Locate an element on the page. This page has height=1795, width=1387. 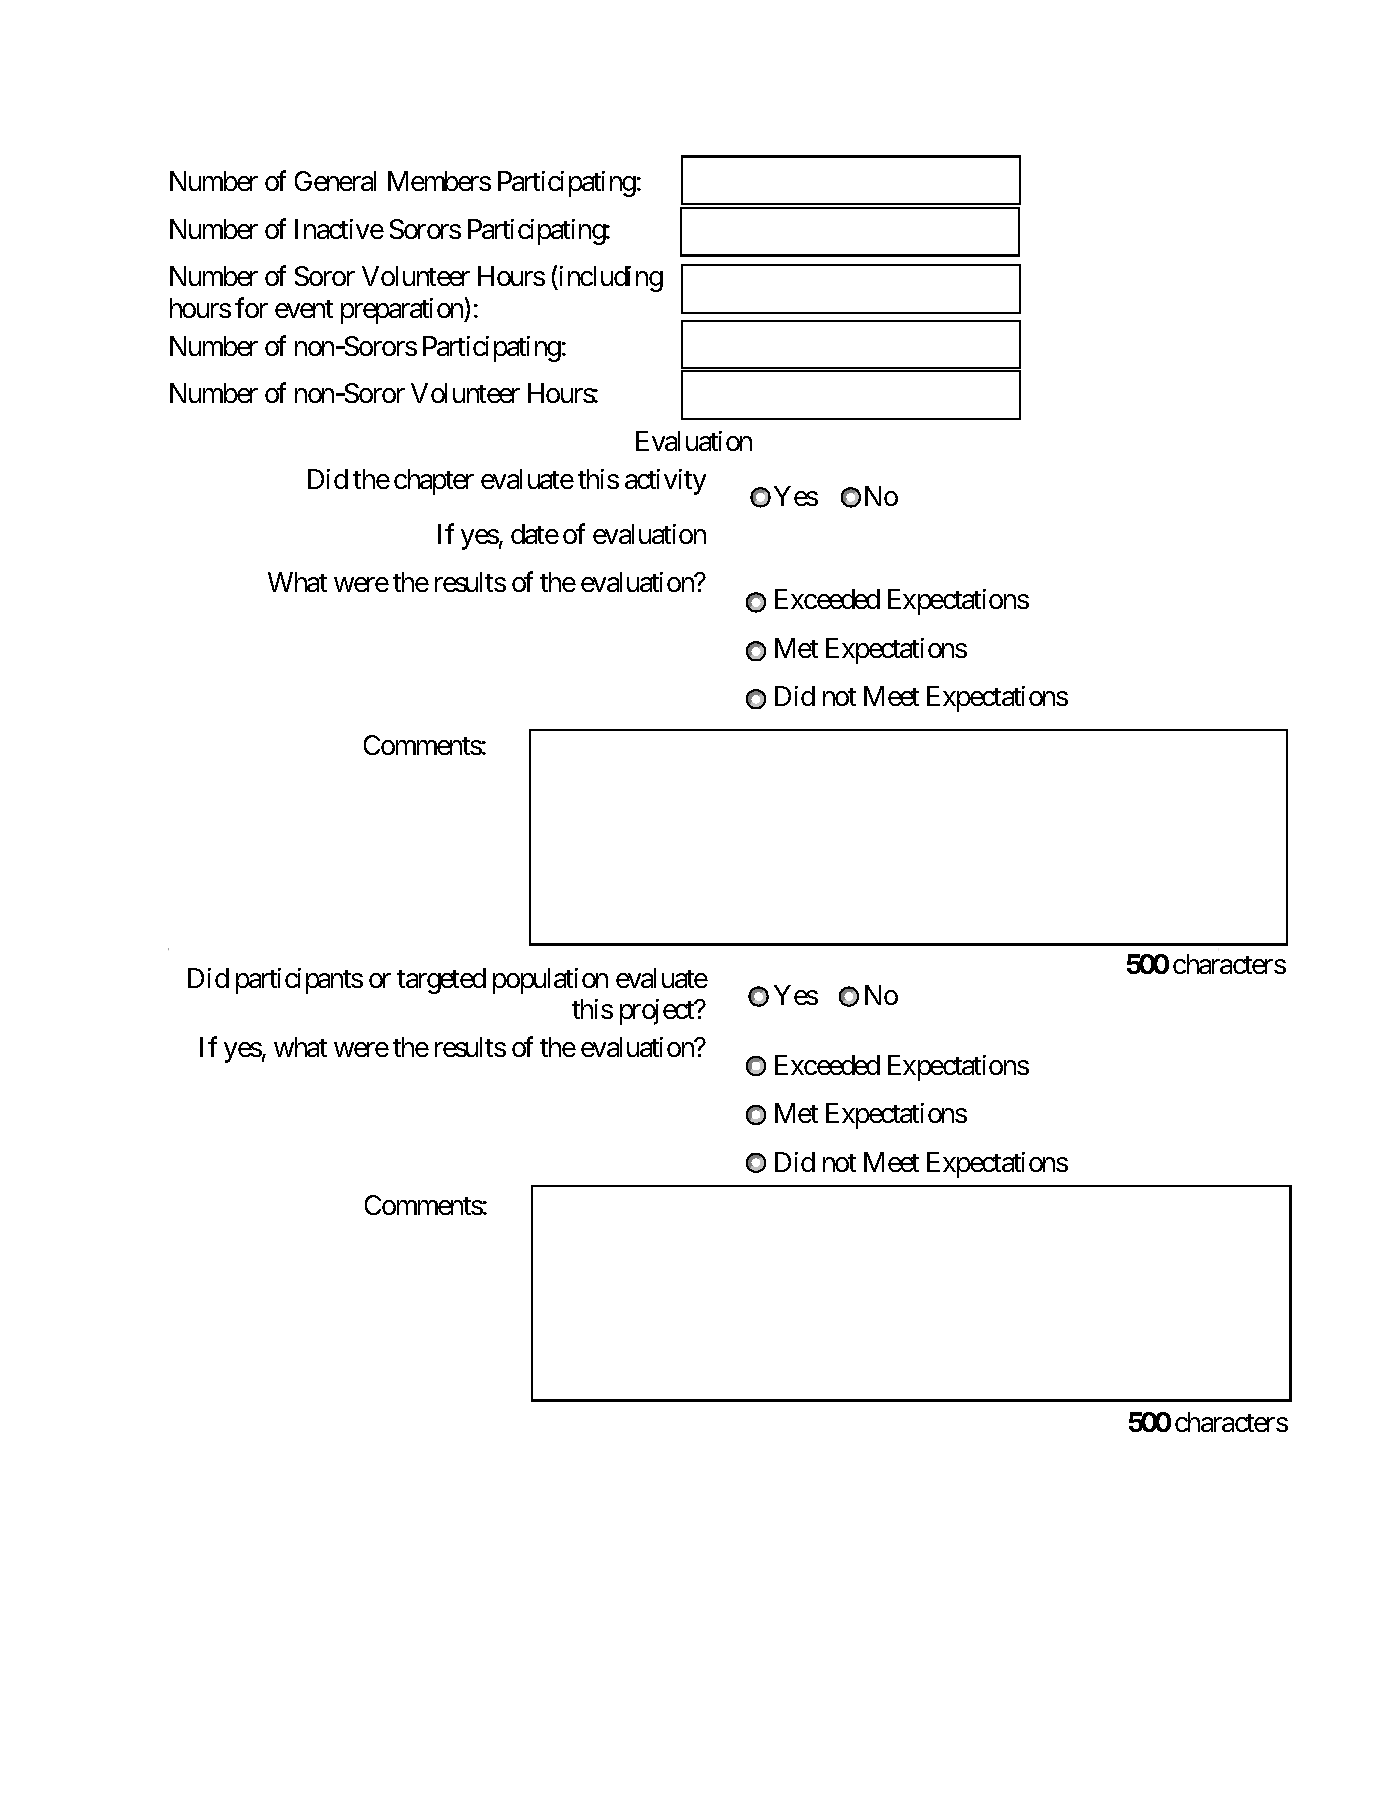
for is located at coordinates (251, 307).
